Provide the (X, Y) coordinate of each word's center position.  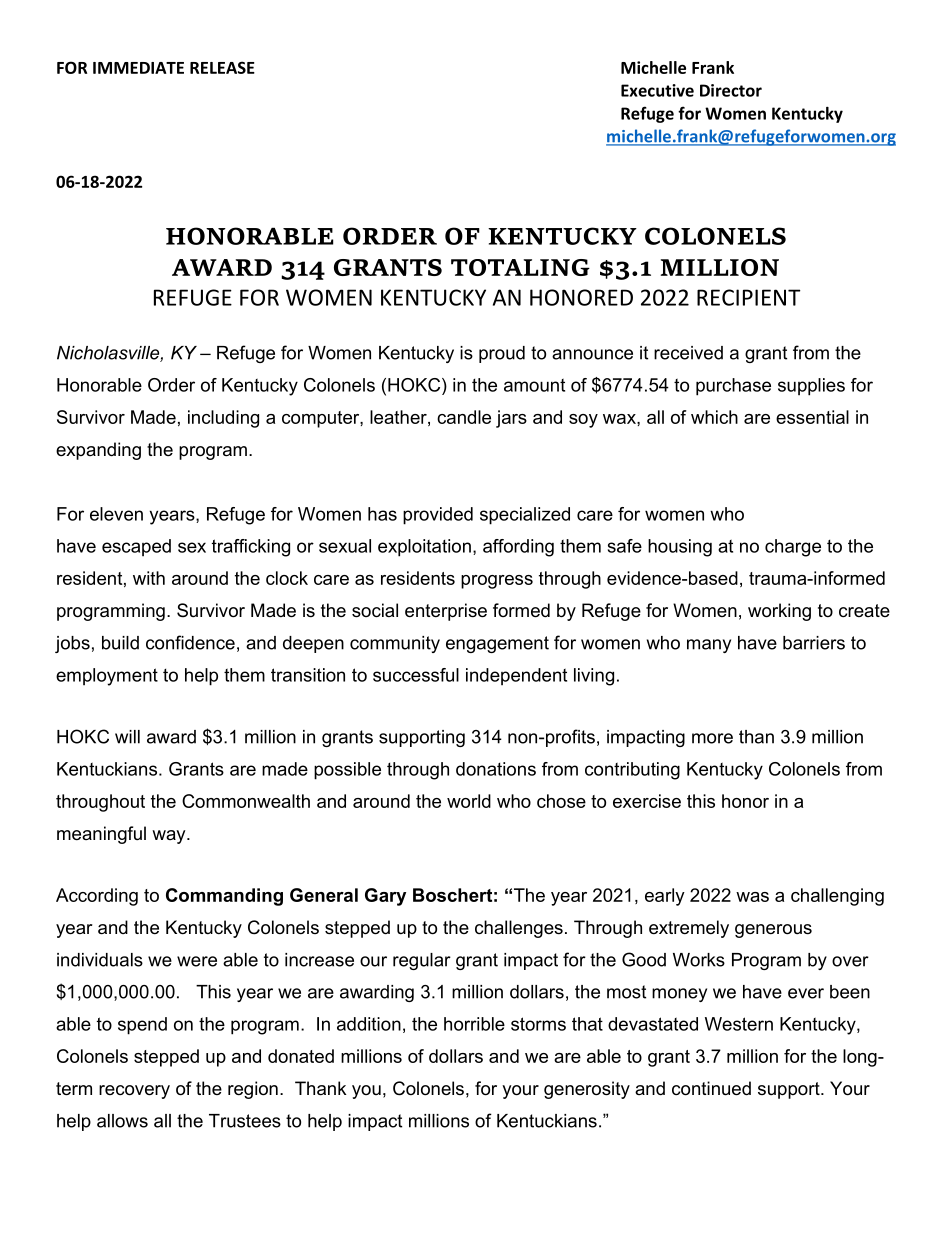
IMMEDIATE (138, 68)
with (149, 578)
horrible (474, 1024)
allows (122, 1121)
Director (731, 90)
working (779, 612)
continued (711, 1088)
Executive (657, 90)
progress (497, 582)
